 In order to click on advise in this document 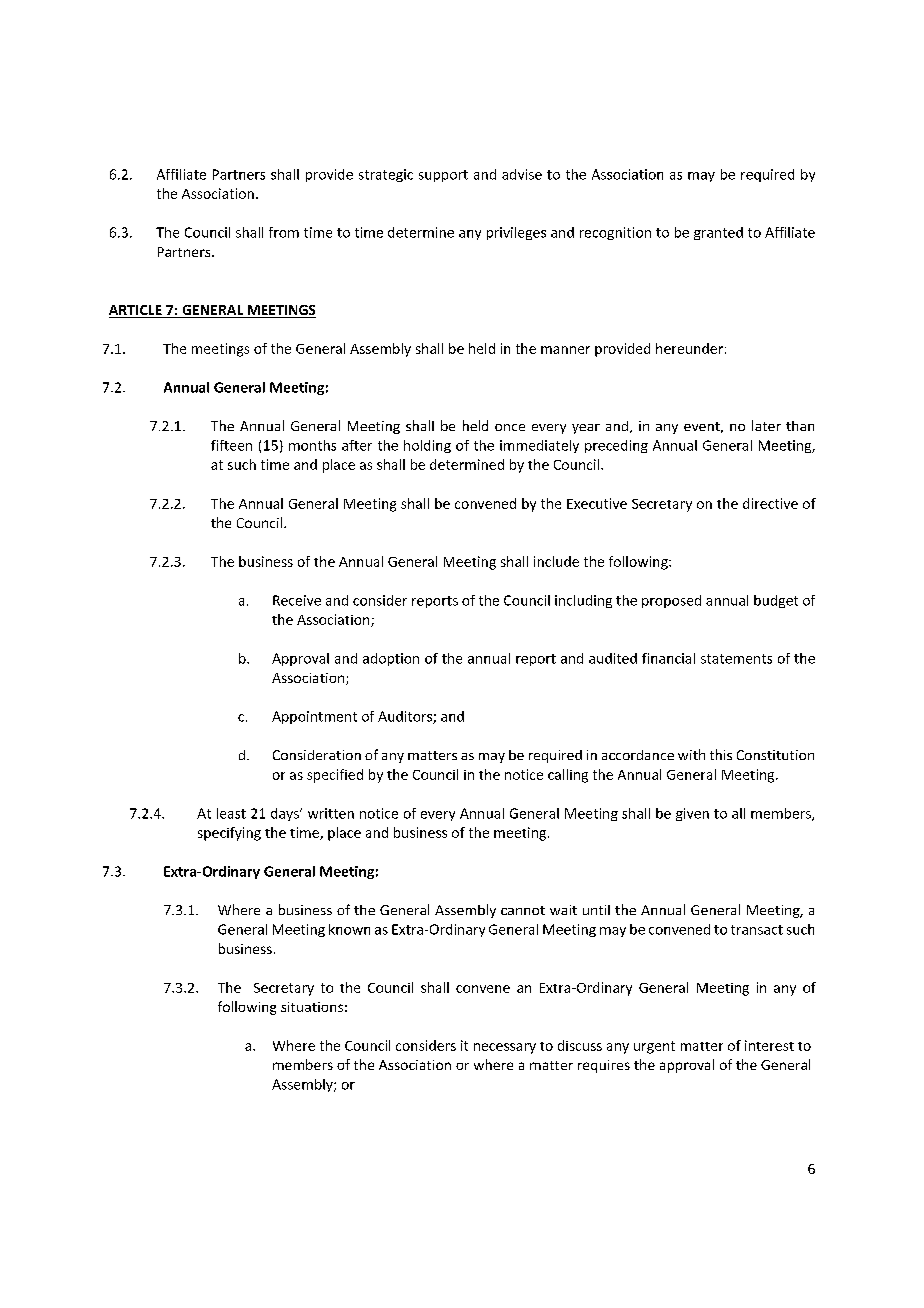, I will do `click(522, 174)`.
